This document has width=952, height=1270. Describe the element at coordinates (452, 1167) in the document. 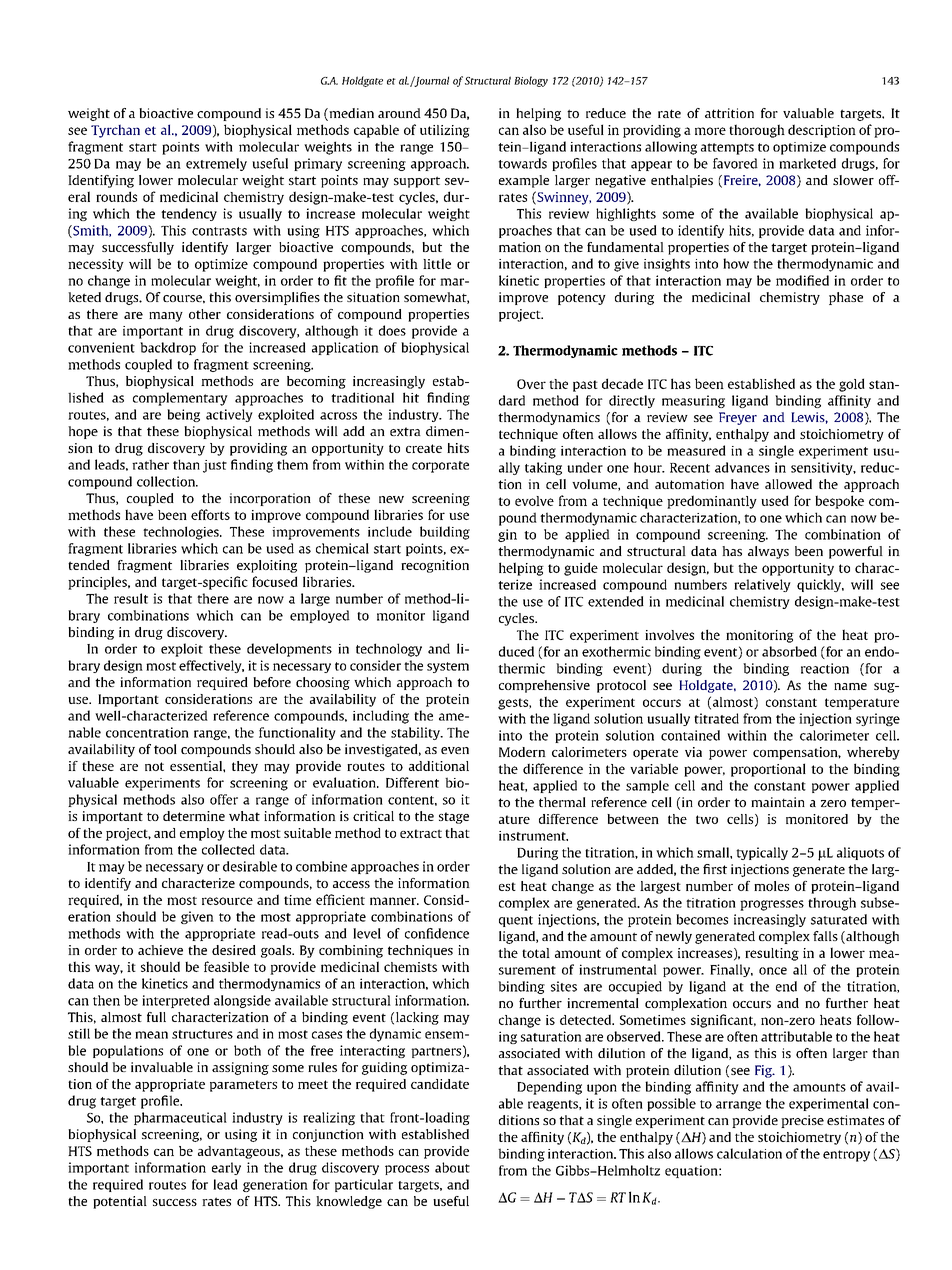

I see `about` at that location.
